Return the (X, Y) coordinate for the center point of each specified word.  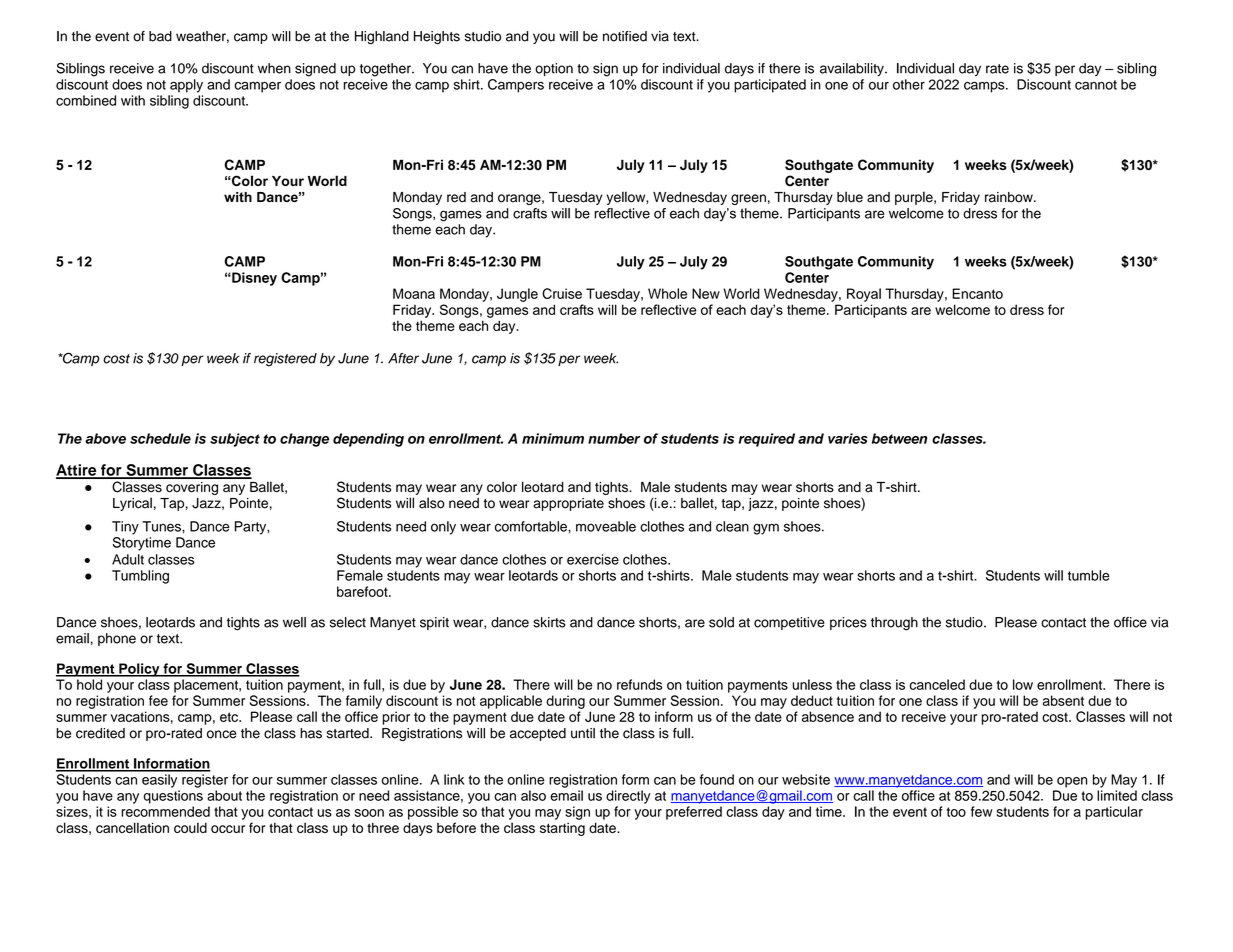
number (614, 438)
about (224, 795)
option (554, 69)
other (909, 84)
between (899, 438)
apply (186, 86)
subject (235, 440)
